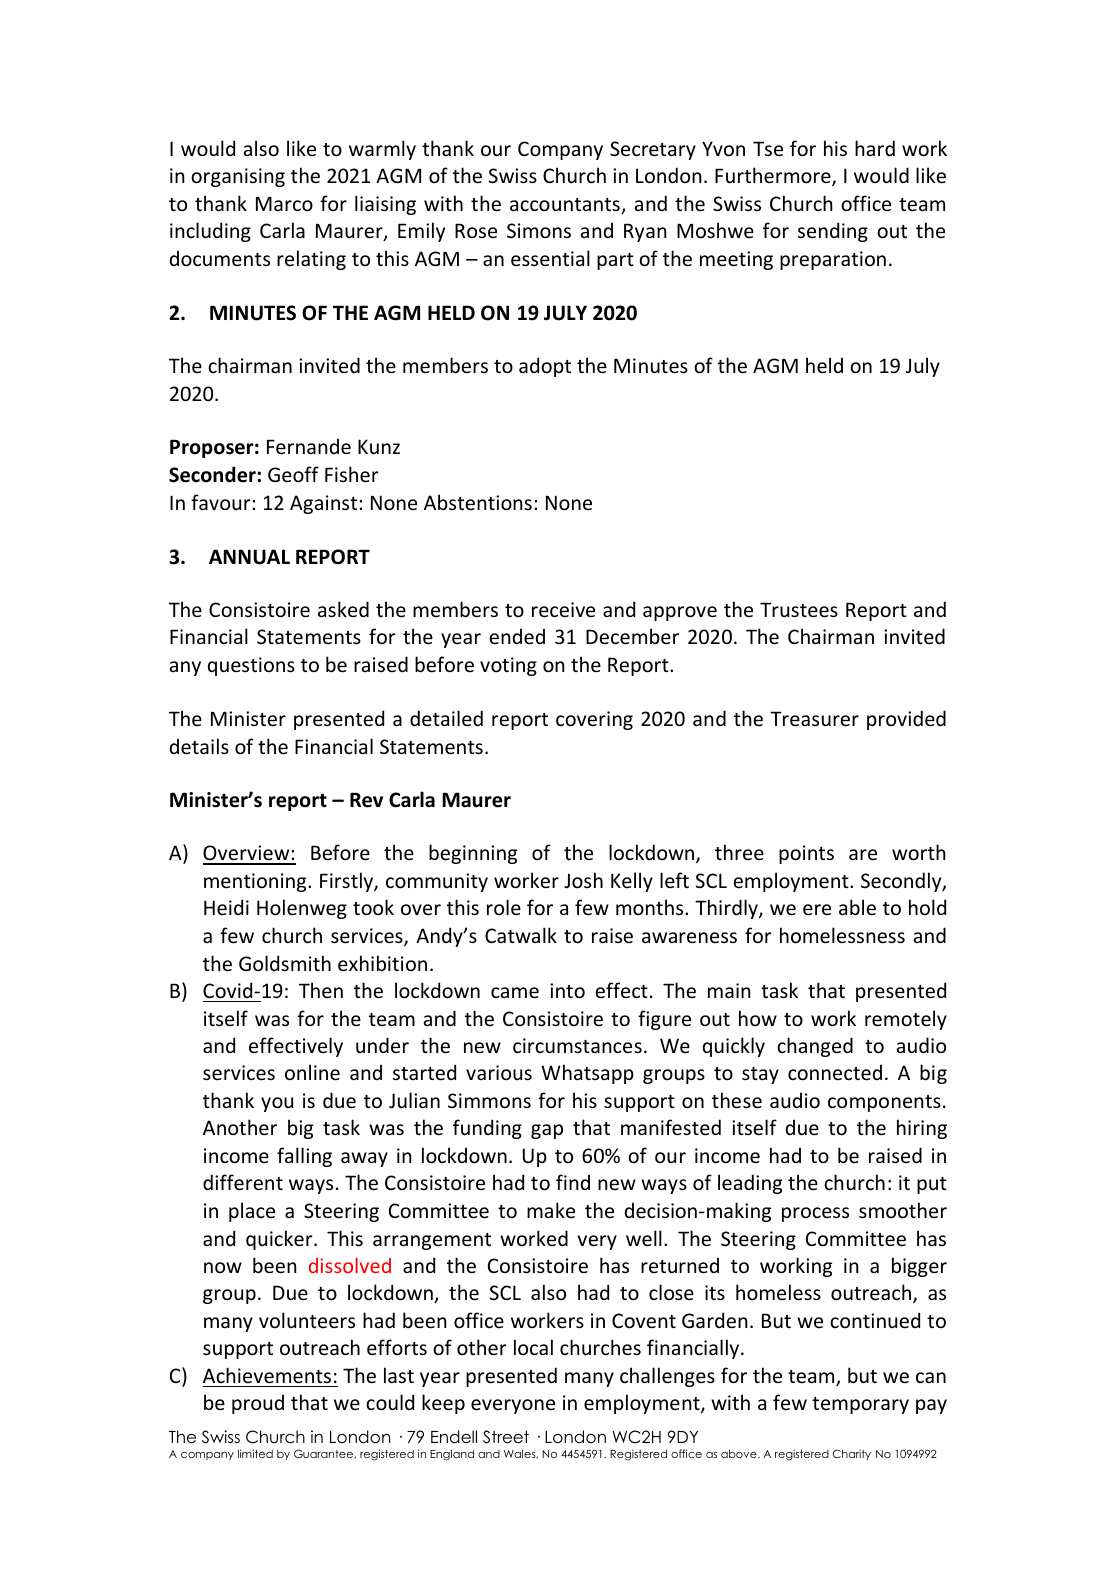 The width and height of the page is (1116, 1579). Describe the element at coordinates (293, 474) in the page. I see `Geoff` at that location.
